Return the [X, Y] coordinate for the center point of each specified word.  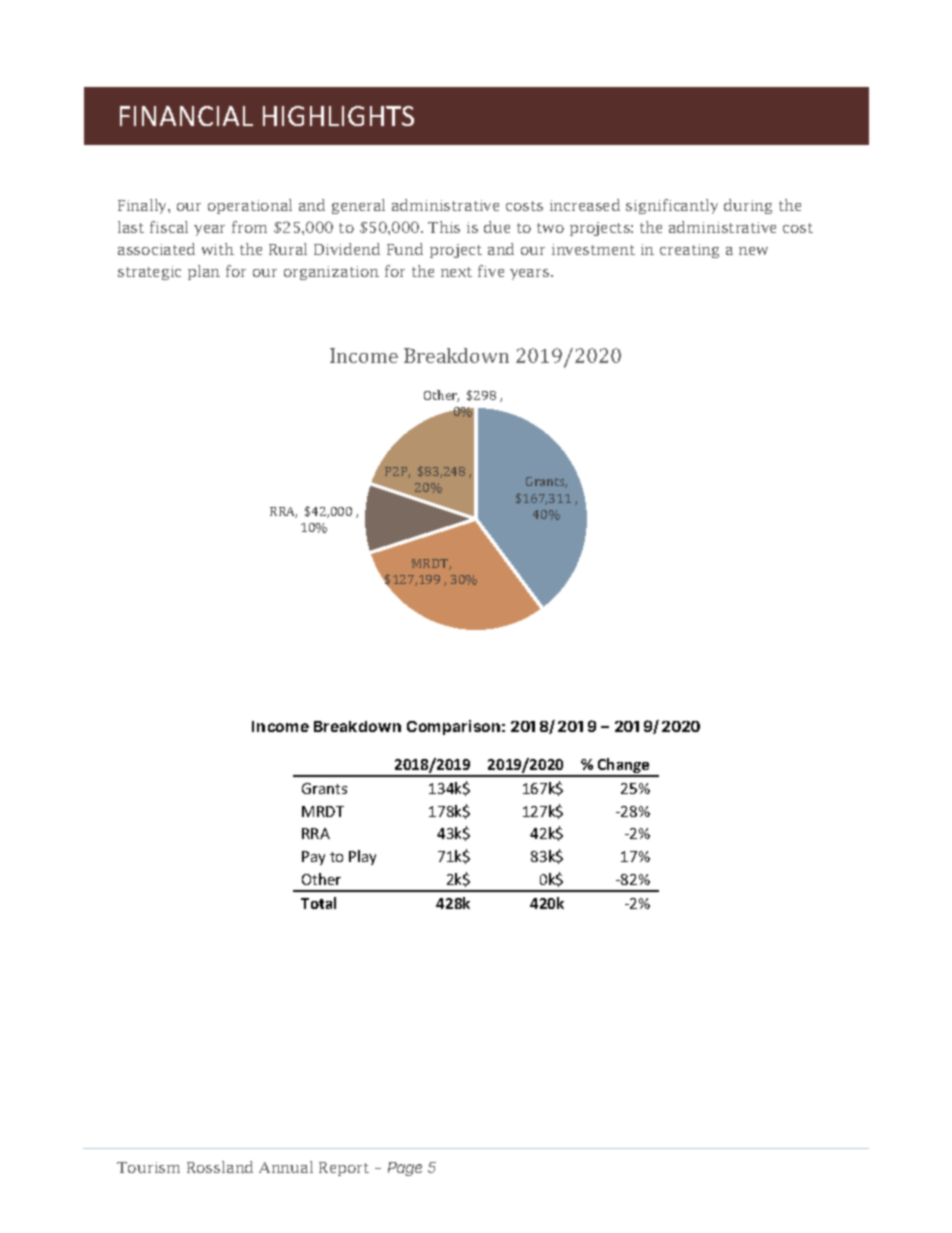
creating [689, 251]
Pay [313, 858]
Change [624, 767]
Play [362, 857]
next [456, 272]
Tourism [148, 1167]
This [444, 227]
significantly [672, 206]
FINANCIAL [186, 116]
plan [204, 272]
